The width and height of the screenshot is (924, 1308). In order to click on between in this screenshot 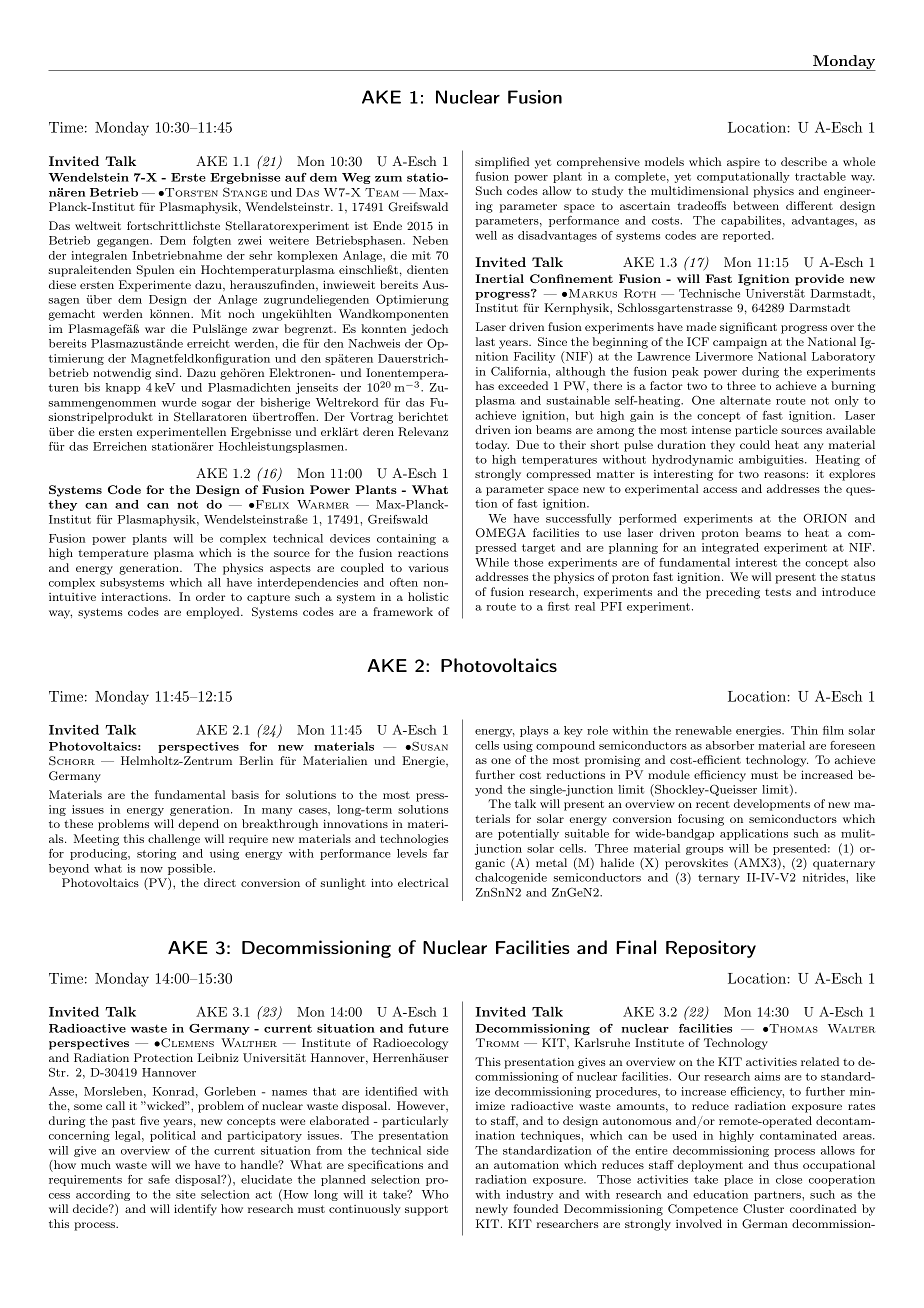, I will do `click(756, 205)`.
